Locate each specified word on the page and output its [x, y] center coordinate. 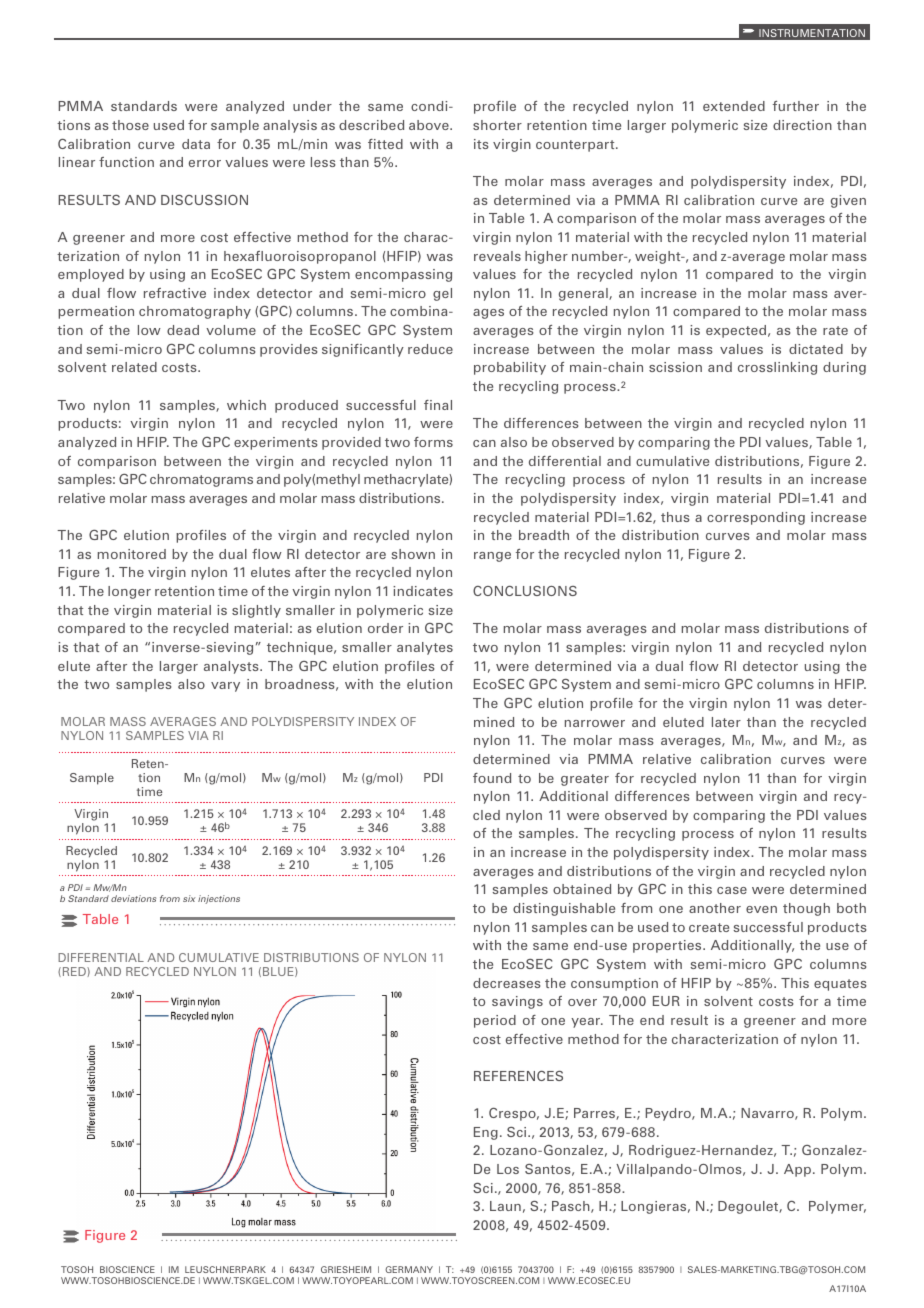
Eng [486, 1133]
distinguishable [564, 909]
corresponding [756, 518]
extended [734, 106]
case [732, 890]
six [189, 898]
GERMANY [409, 1269]
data [196, 144]
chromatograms [201, 480]
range [492, 557]
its [481, 144]
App [797, 1170]
